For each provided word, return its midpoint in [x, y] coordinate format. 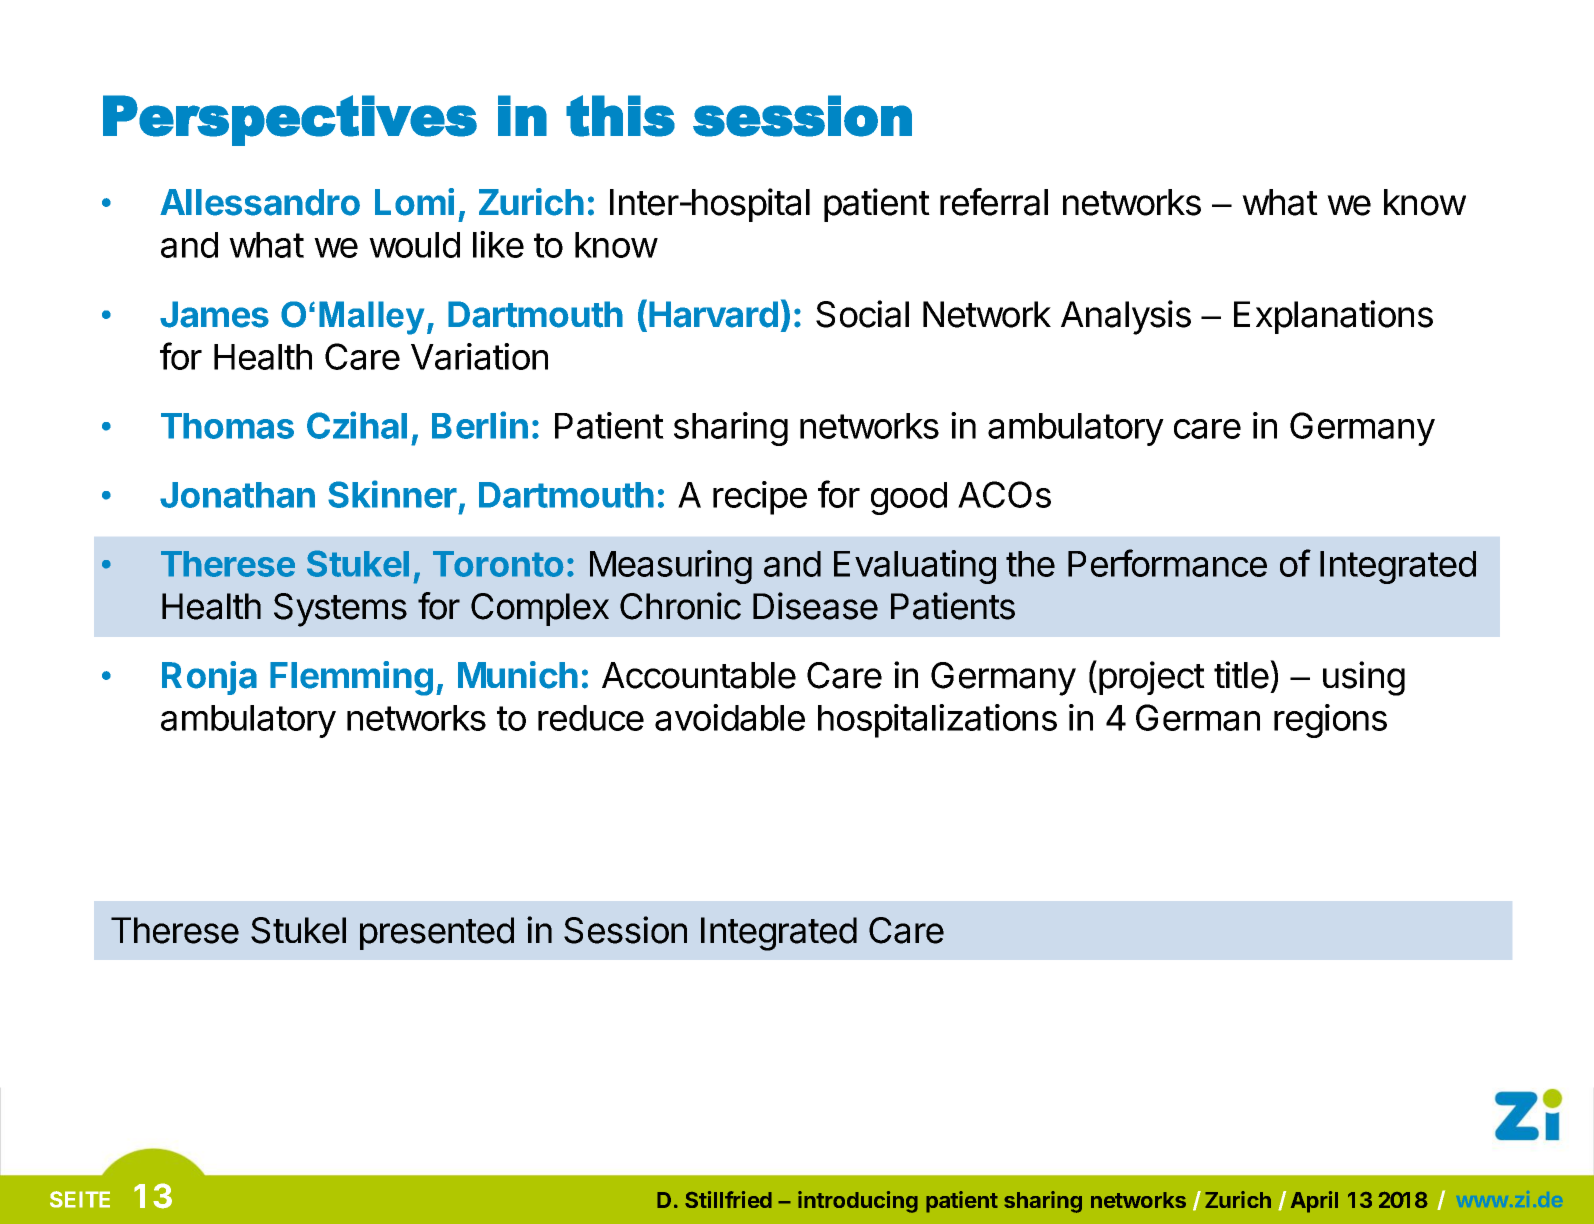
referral [994, 202]
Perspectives [290, 120]
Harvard [713, 314]
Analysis [1126, 317]
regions [1330, 721]
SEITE [80, 1199]
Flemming [351, 678]
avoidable [730, 717]
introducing [858, 1202]
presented [437, 933]
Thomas [227, 426]
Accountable [699, 675]
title [1241, 675]
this [620, 116]
